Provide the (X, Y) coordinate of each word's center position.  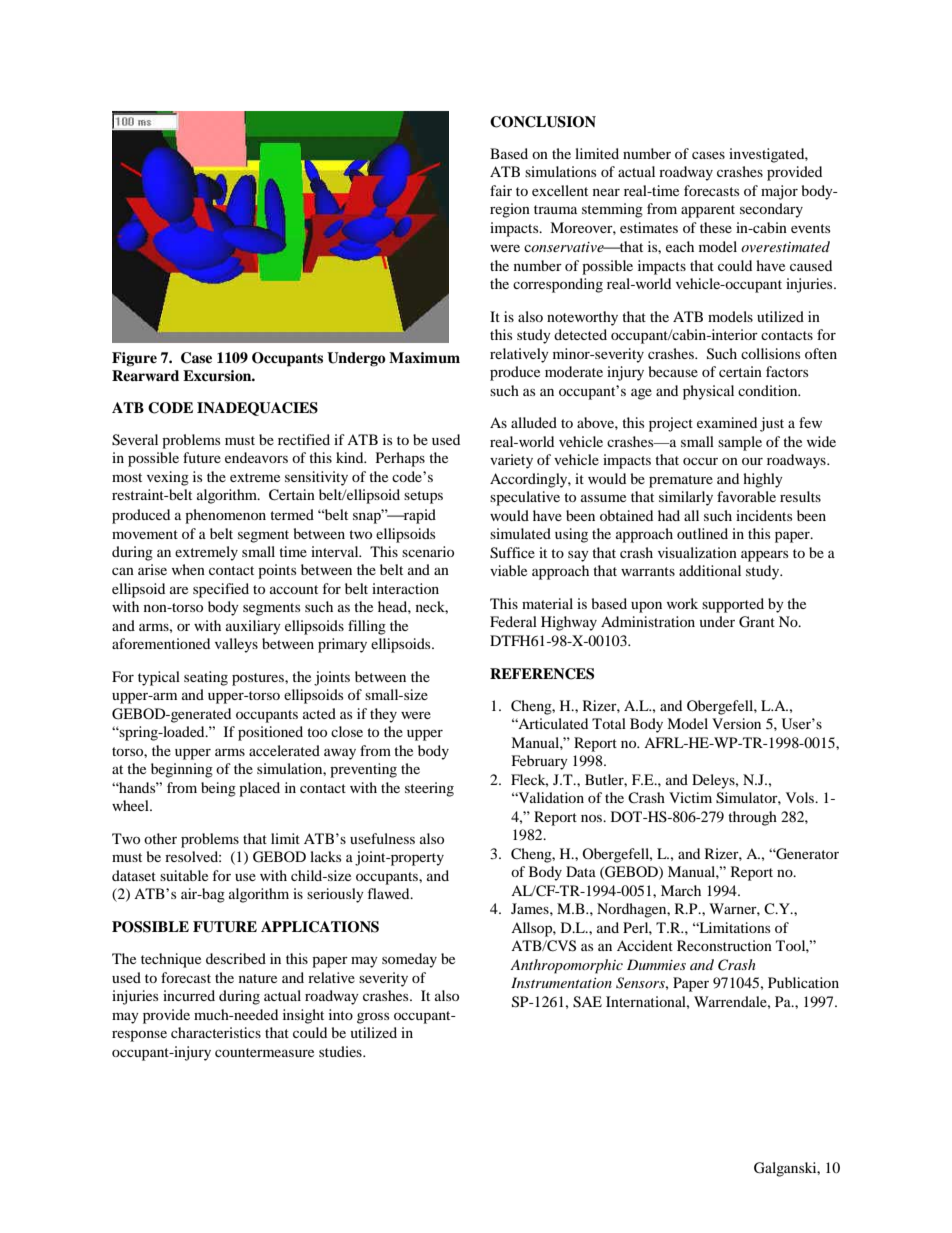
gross (373, 1018)
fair (501, 190)
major (779, 192)
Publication (803, 982)
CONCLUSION (543, 122)
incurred (189, 995)
